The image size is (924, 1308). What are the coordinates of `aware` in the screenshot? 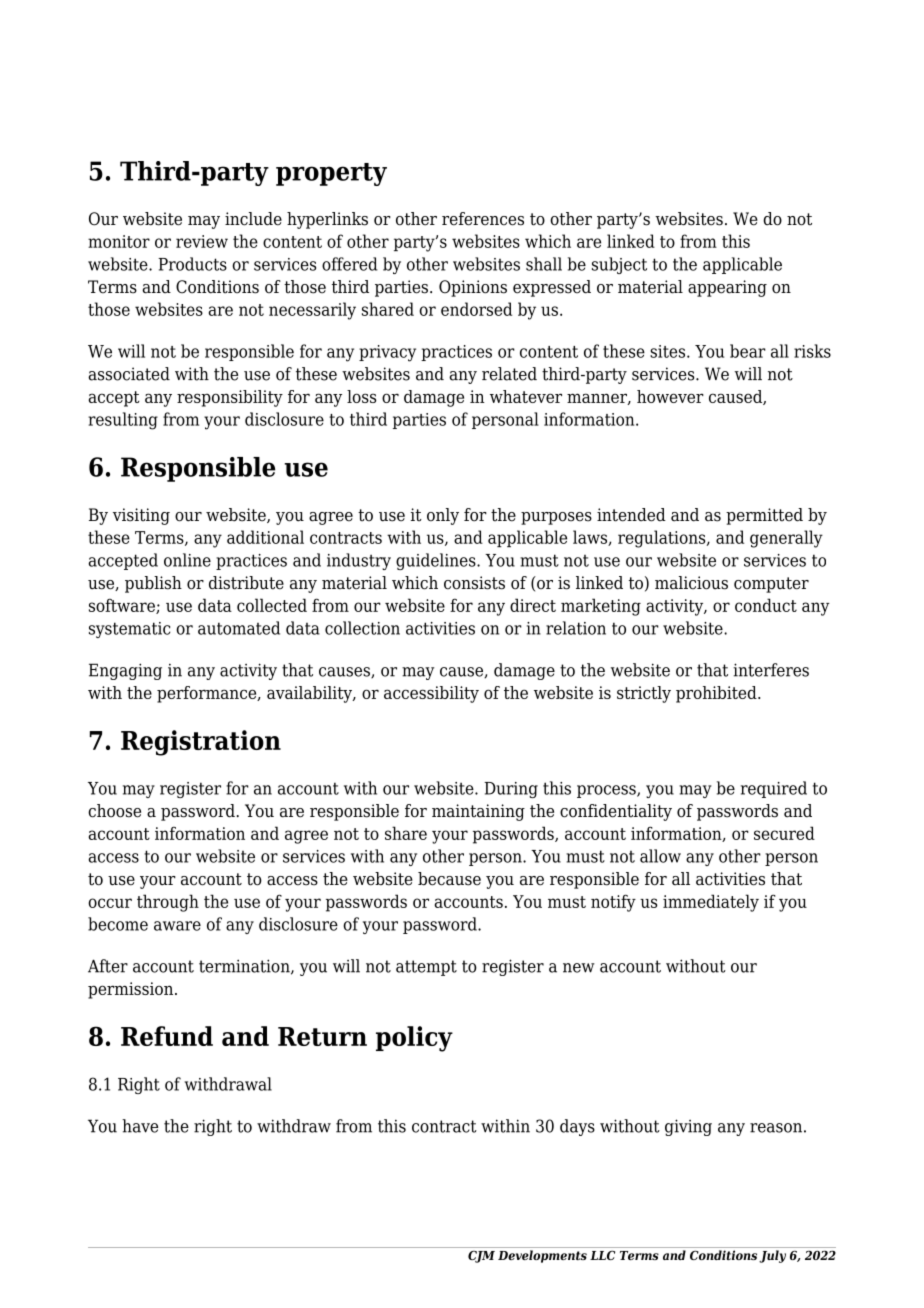 It's located at (177, 926).
